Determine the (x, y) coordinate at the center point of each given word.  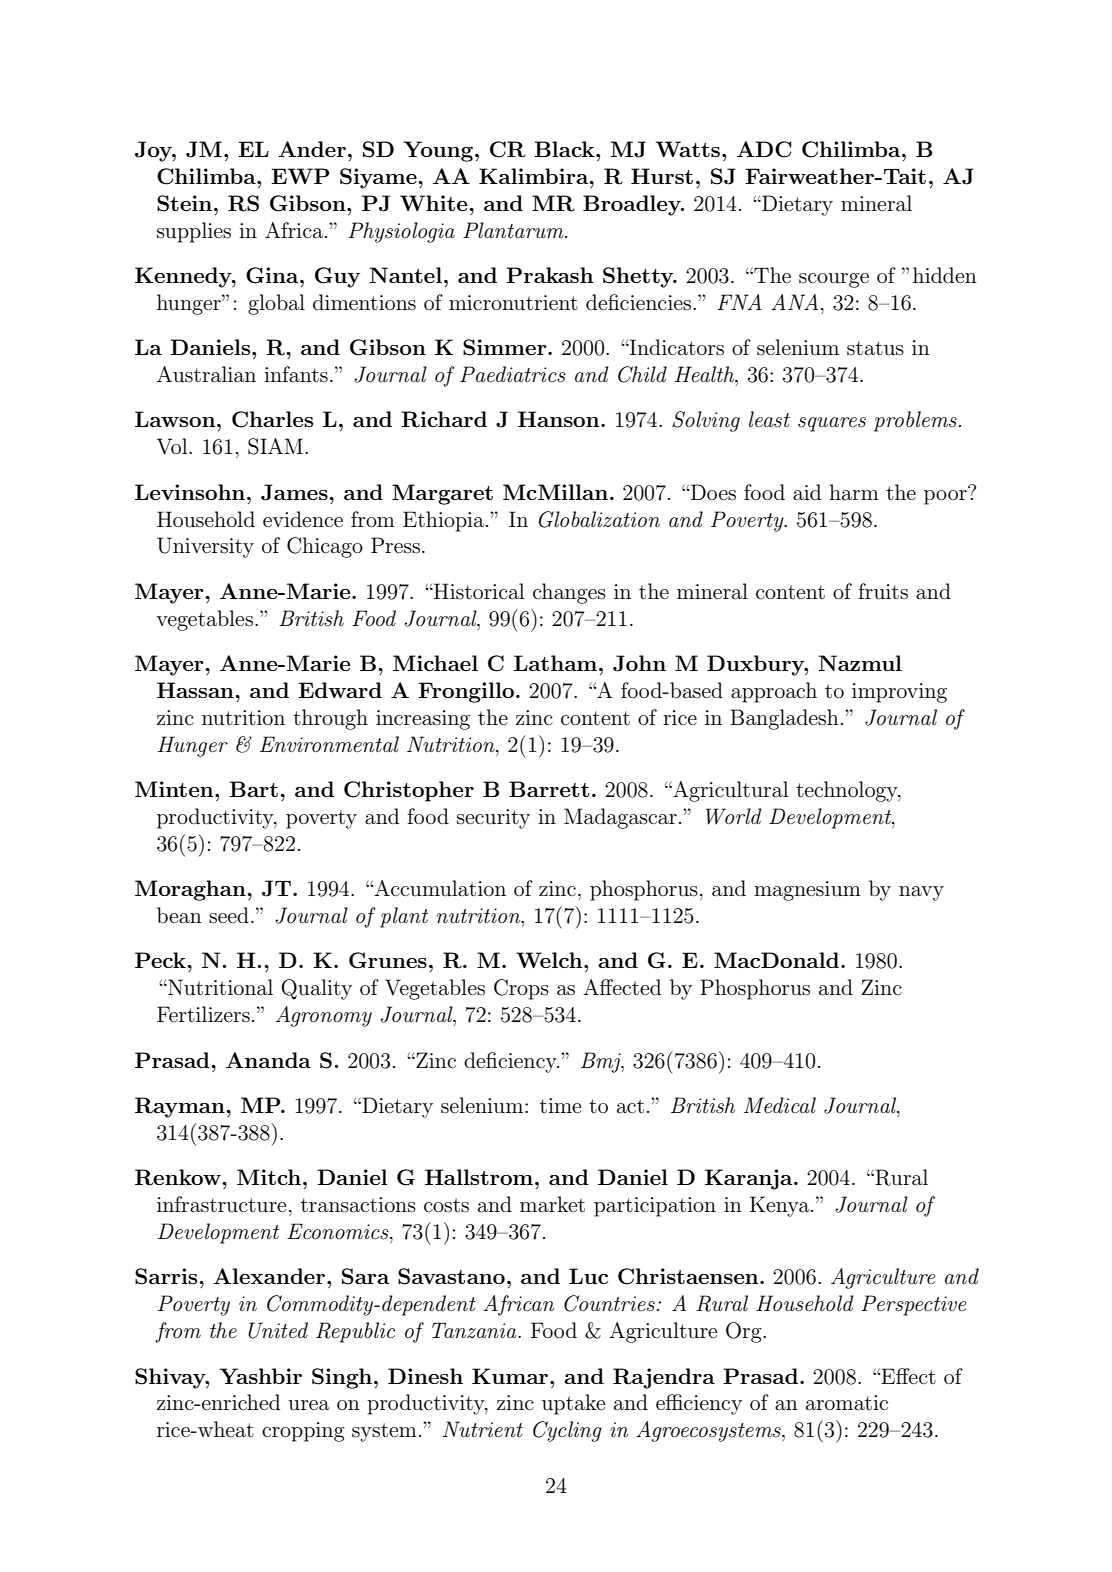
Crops (521, 989)
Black (565, 149)
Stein (184, 203)
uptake (573, 1404)
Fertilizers (203, 1014)
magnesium (807, 891)
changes (569, 593)
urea (309, 1405)
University (205, 547)
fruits (883, 591)
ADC (764, 149)
